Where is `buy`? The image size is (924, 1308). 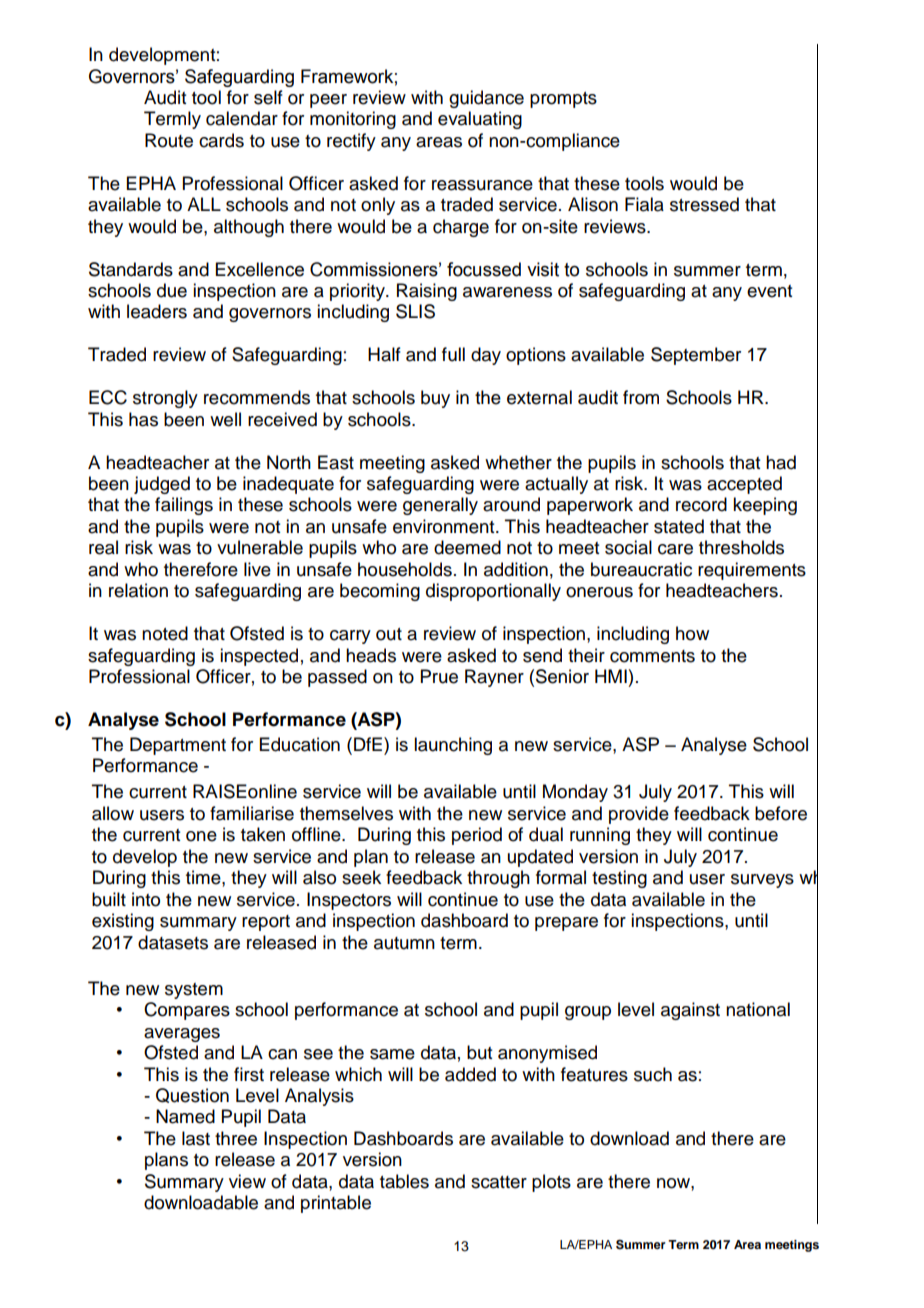
buy is located at coordinates (435, 399).
